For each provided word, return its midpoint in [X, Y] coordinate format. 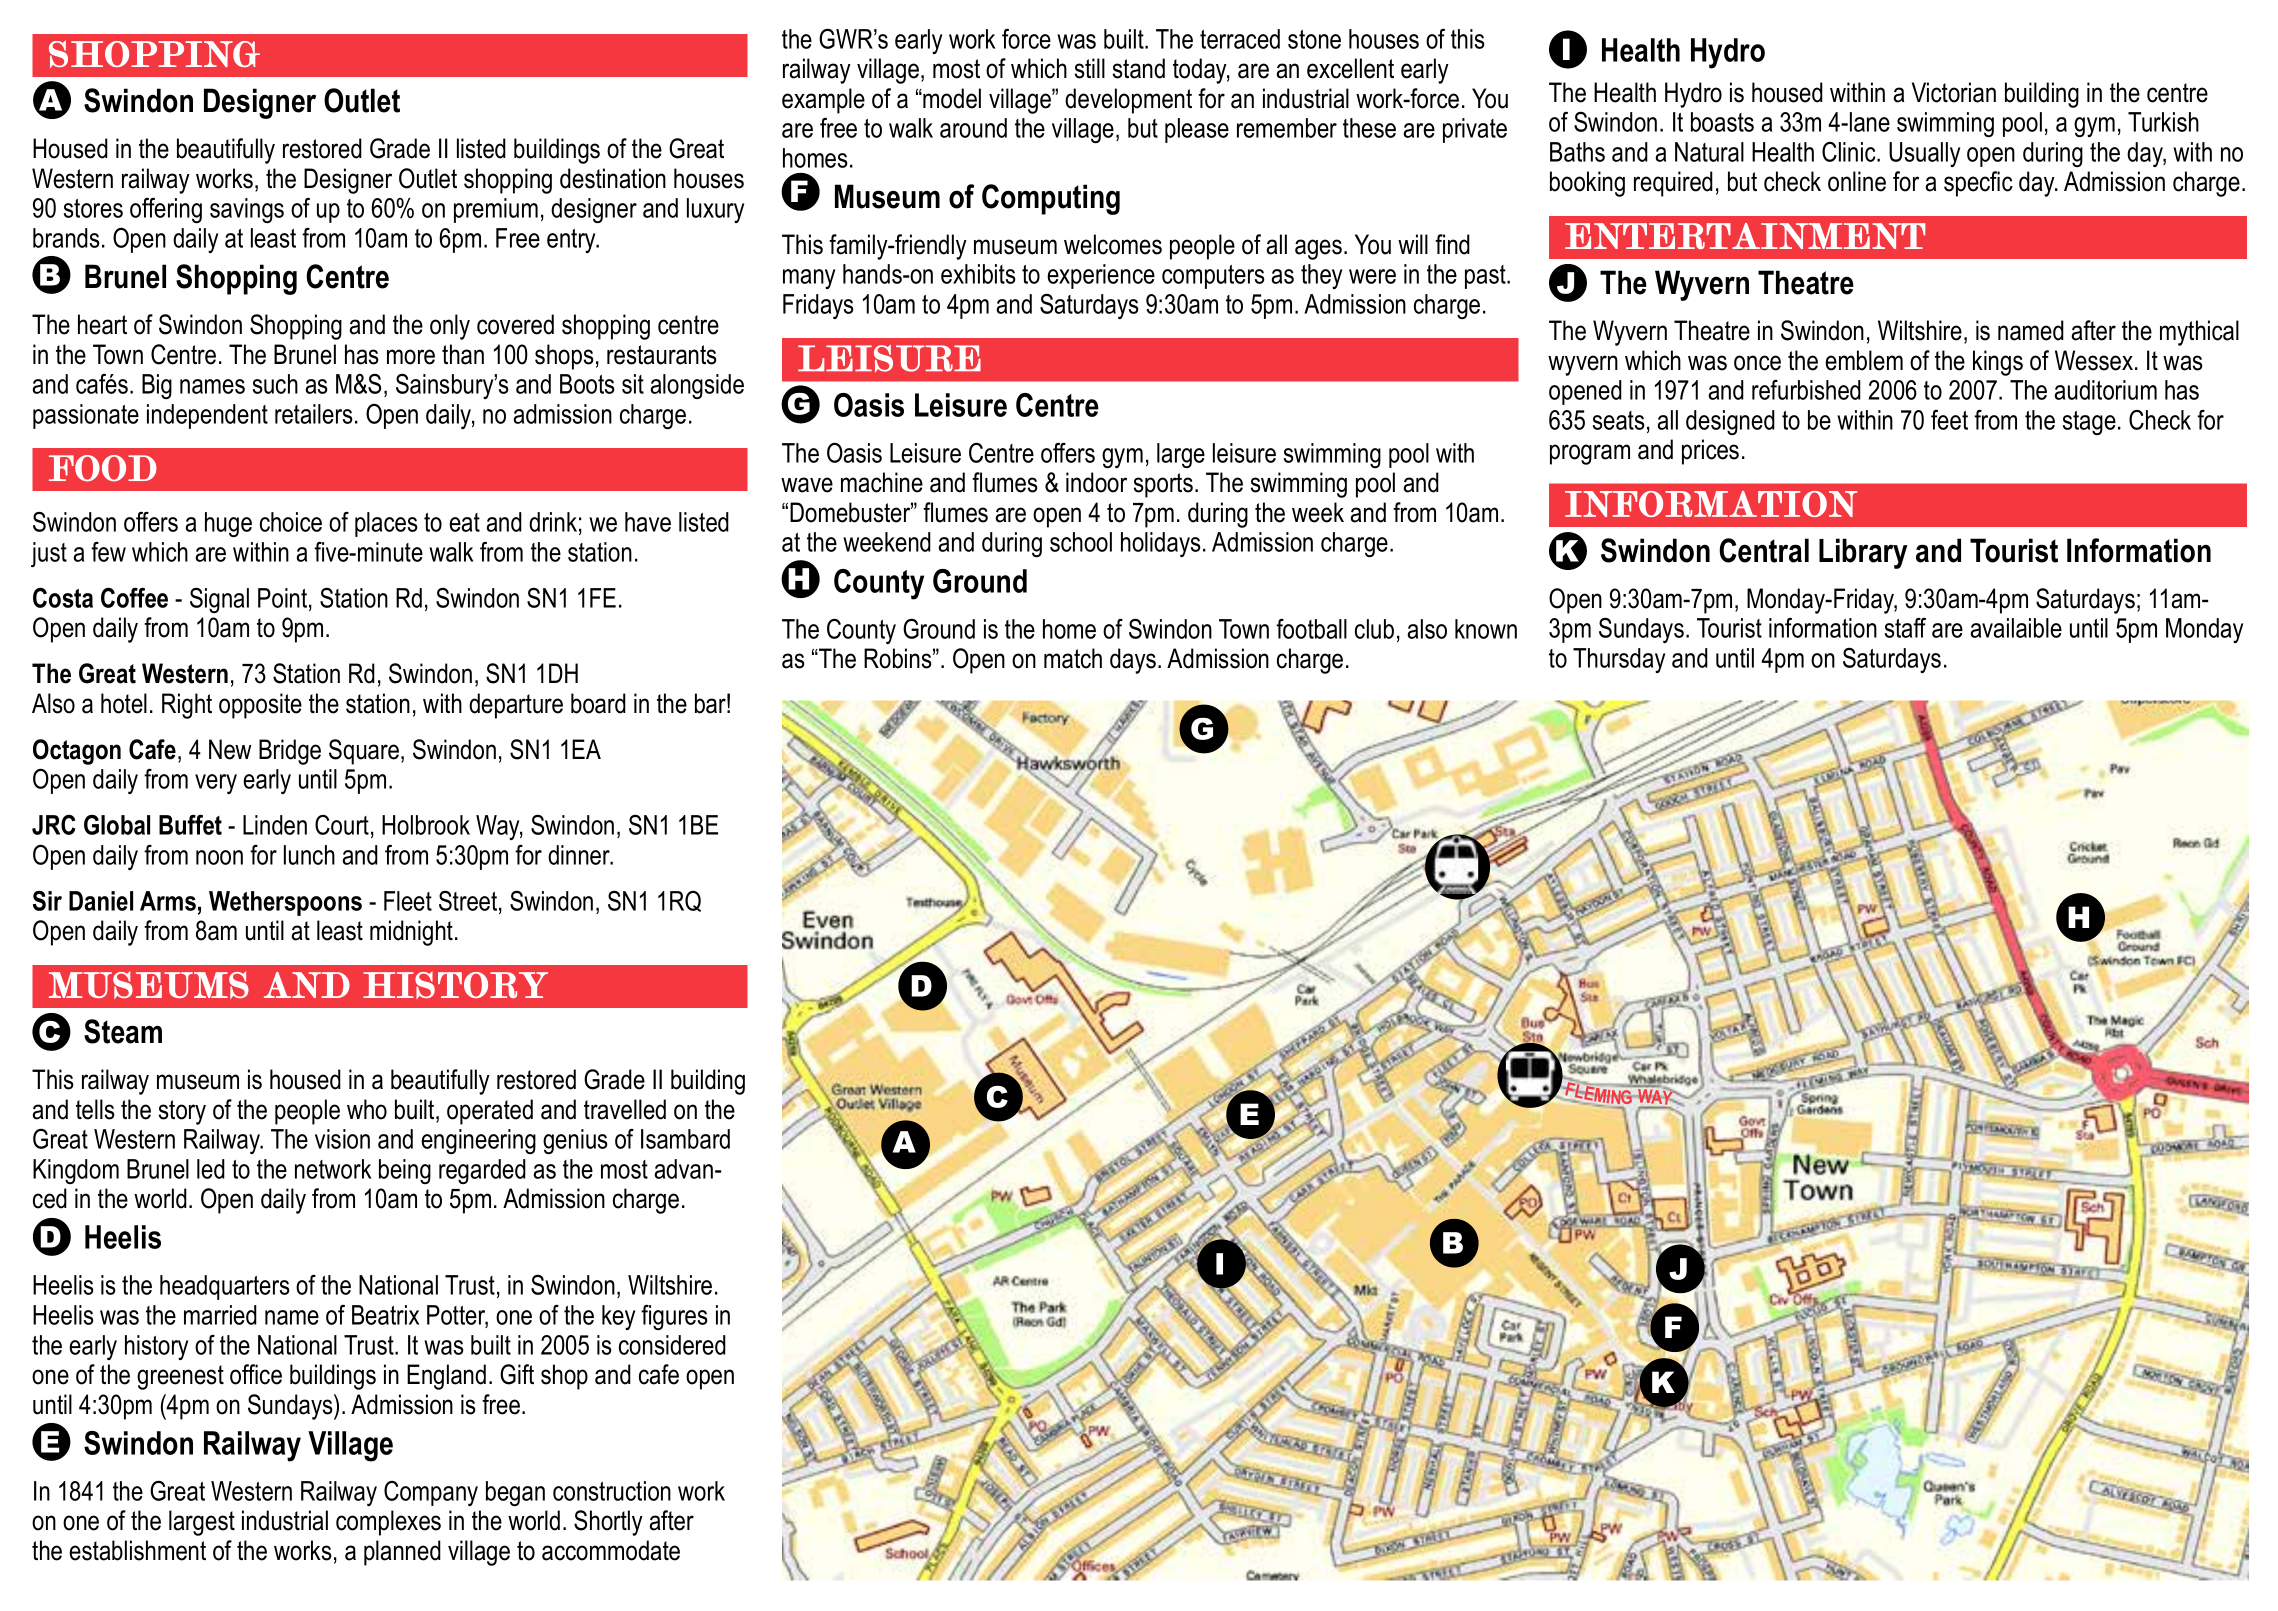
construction [612, 1491]
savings [247, 210]
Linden [275, 825]
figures [674, 1317]
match [1073, 658]
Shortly [608, 1523]
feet [1949, 420]
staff [1905, 628]
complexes [388, 1523]
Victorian [1954, 92]
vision [342, 1139]
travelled [625, 1109]
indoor [1096, 482]
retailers [314, 414]
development [1128, 101]
